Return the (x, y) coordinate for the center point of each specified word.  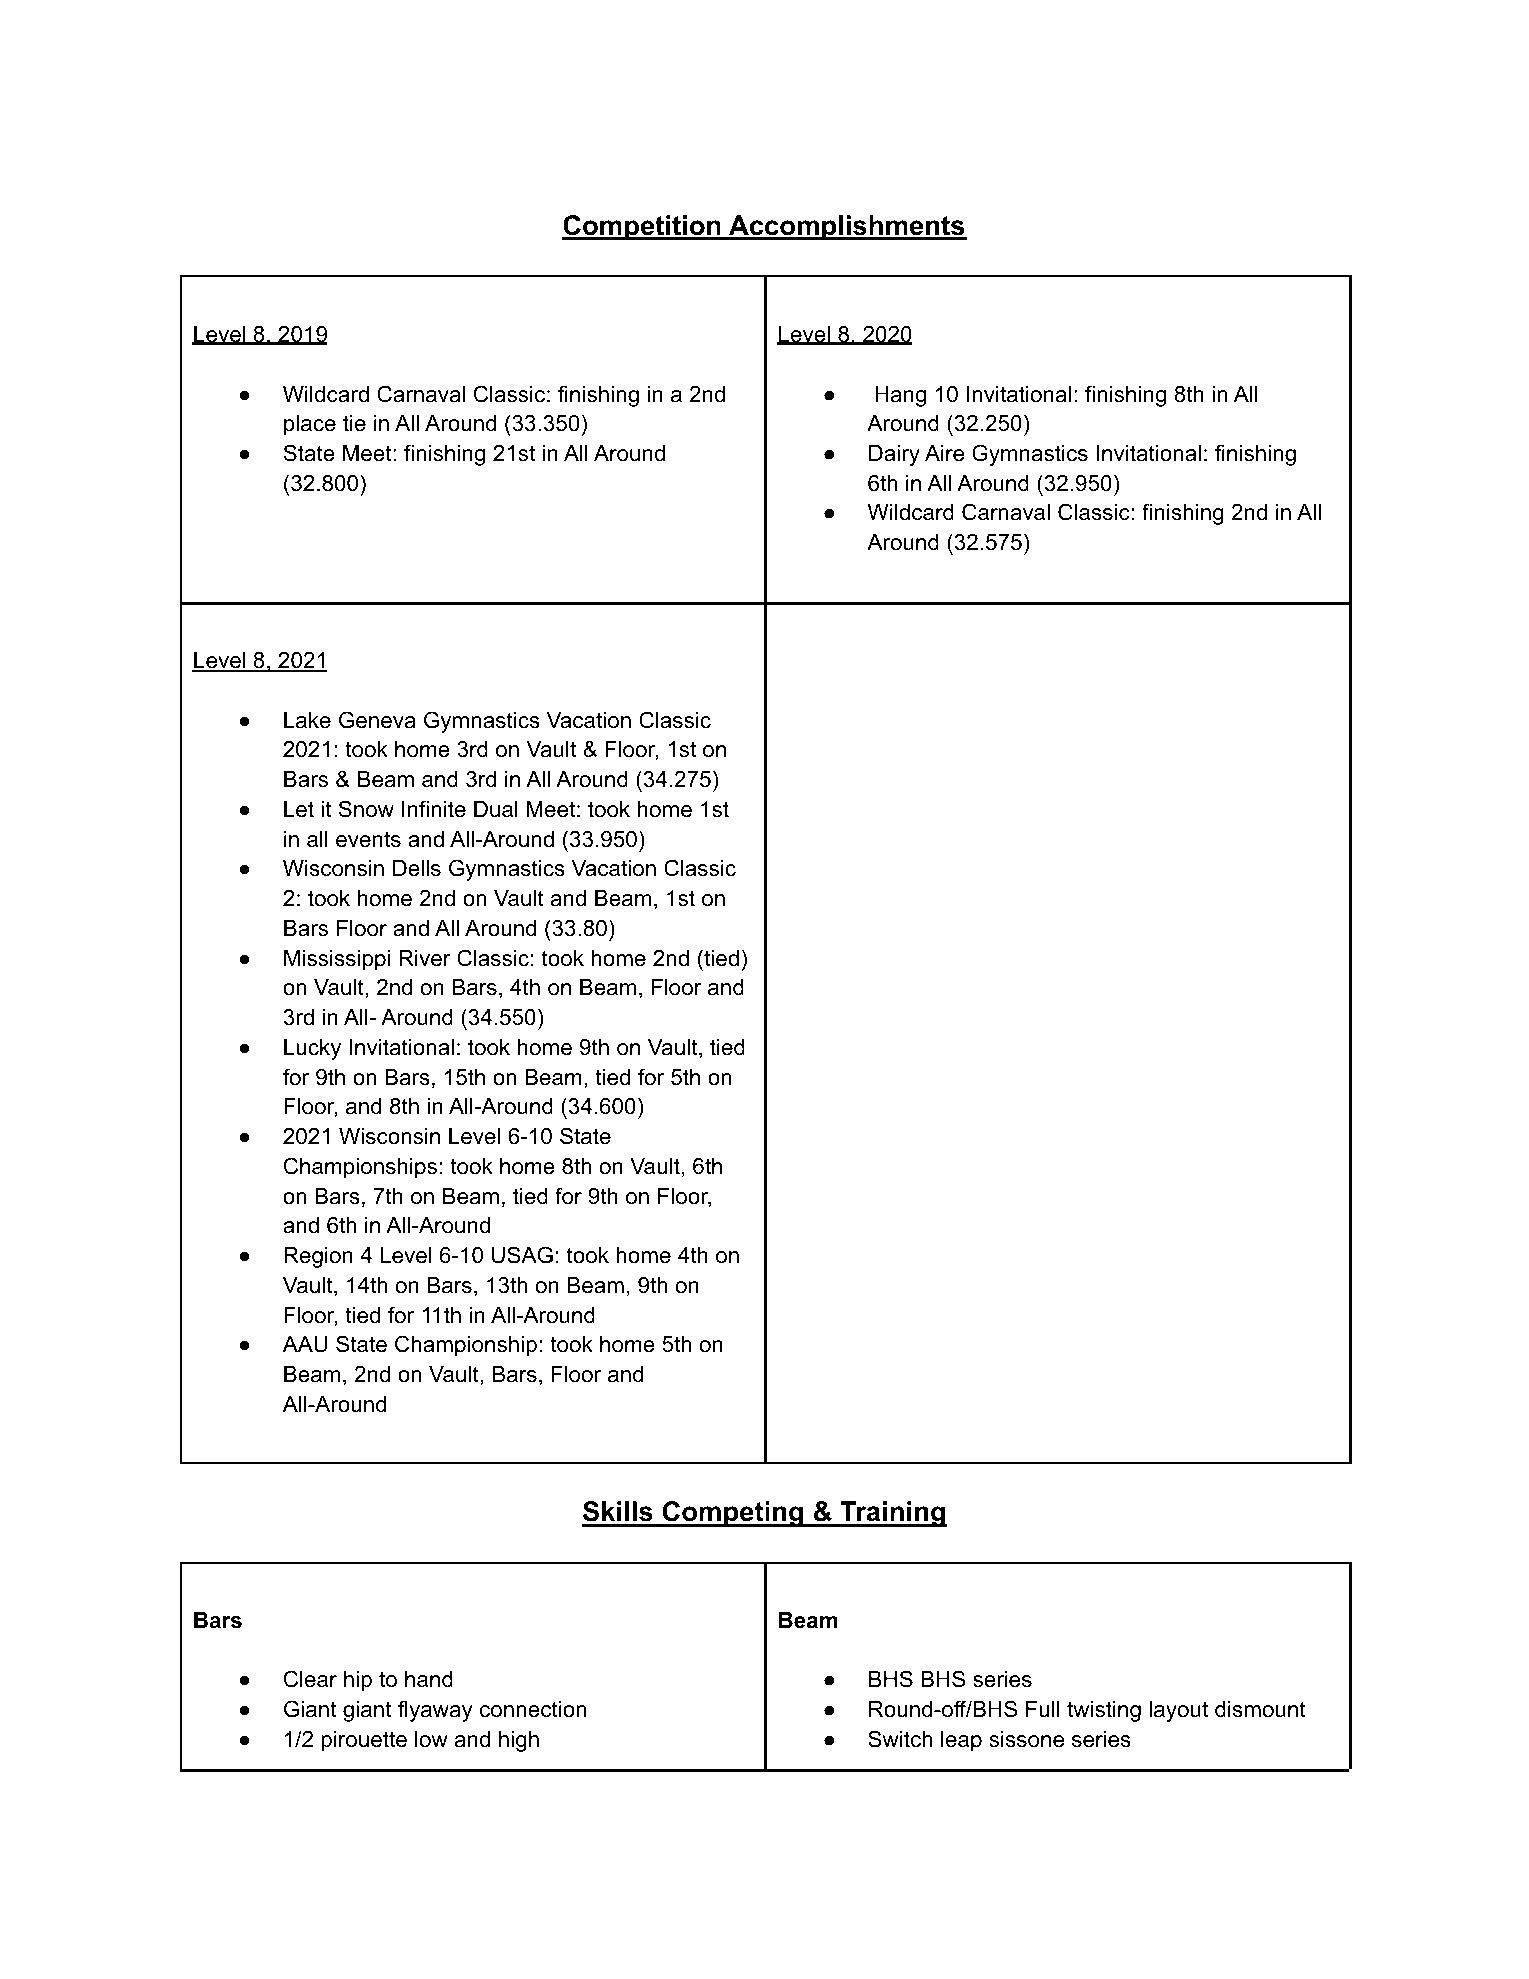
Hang (900, 396)
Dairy (894, 455)
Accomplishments (847, 228)
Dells (417, 868)
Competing (733, 1514)
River (425, 958)
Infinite (434, 809)
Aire (944, 453)
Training (892, 1514)
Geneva (377, 720)
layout (1178, 1711)
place (310, 425)
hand (429, 1679)
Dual (496, 809)
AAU (305, 1344)
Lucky (312, 1049)
